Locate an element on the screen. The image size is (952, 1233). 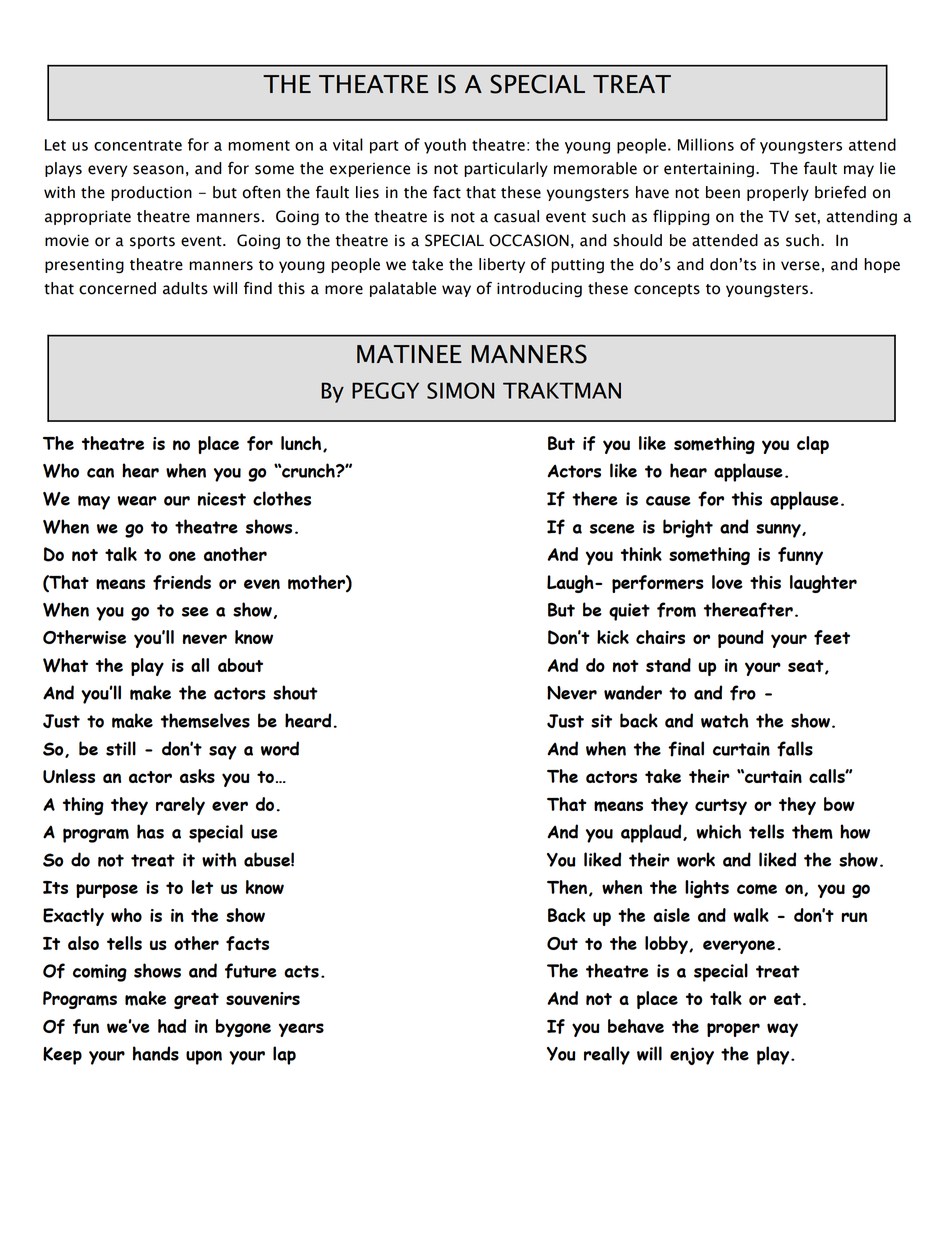
really is located at coordinates (607, 1055).
